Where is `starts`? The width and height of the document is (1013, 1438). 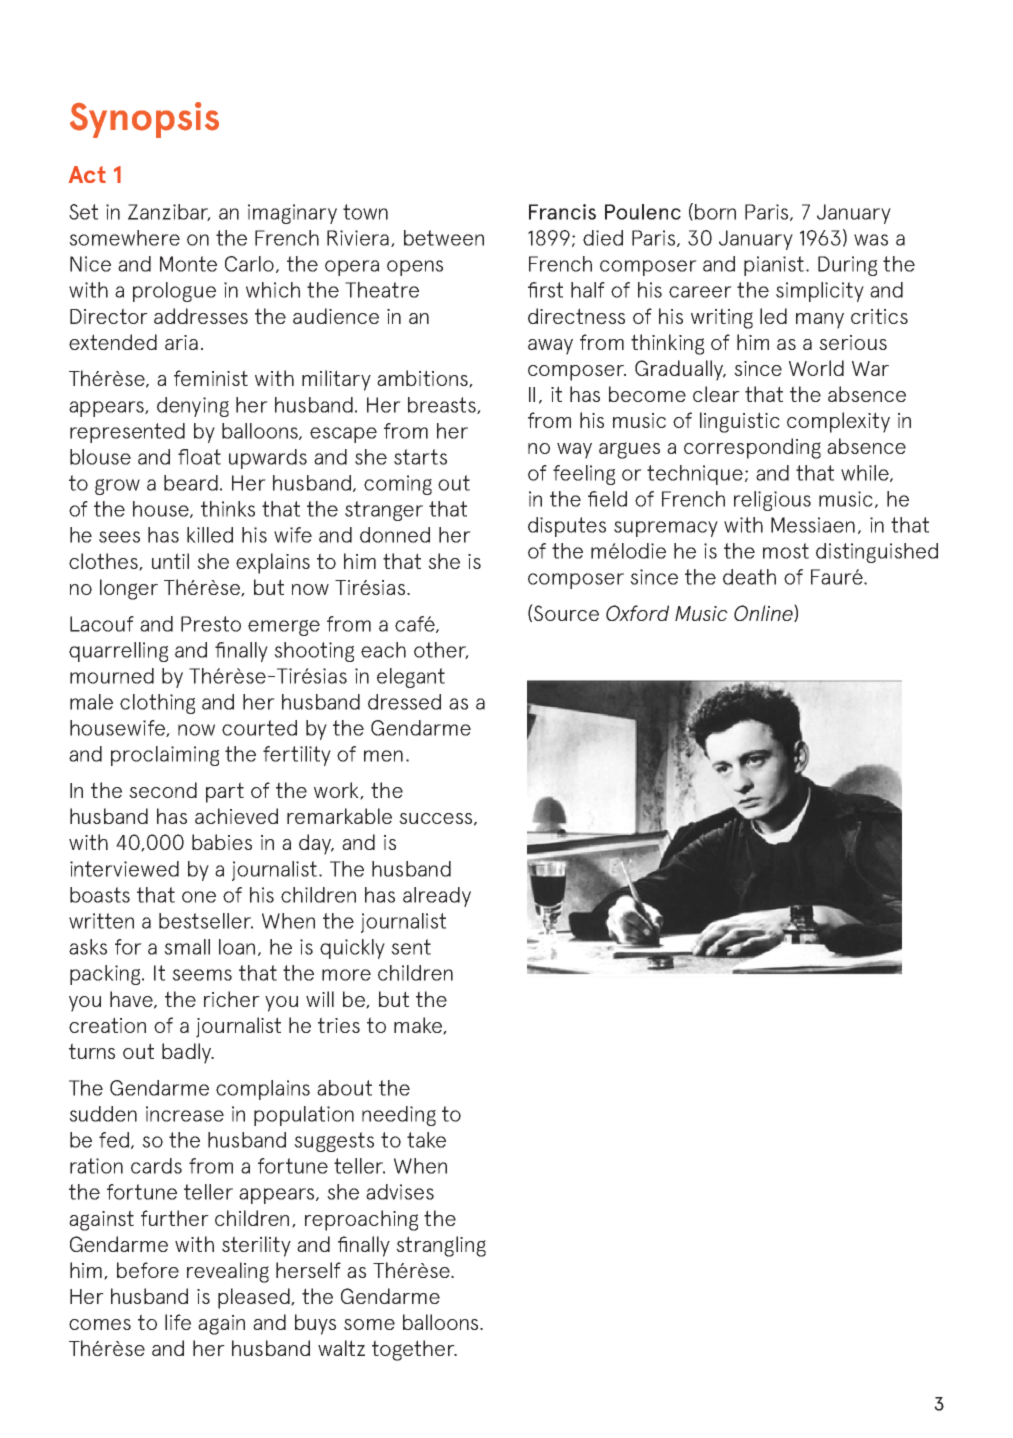
starts is located at coordinates (420, 457).
